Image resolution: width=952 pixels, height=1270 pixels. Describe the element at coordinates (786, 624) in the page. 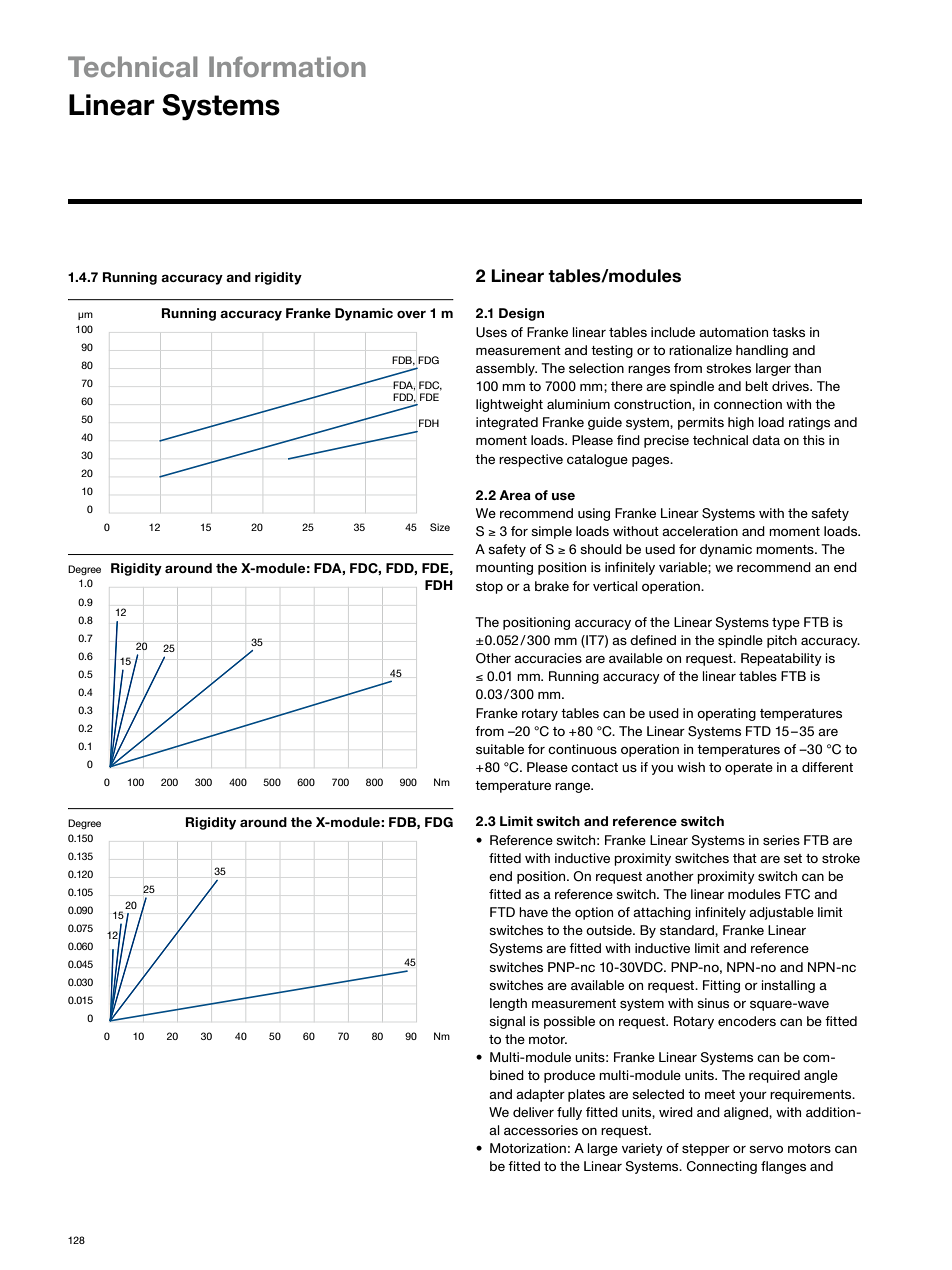

I see `type` at that location.
